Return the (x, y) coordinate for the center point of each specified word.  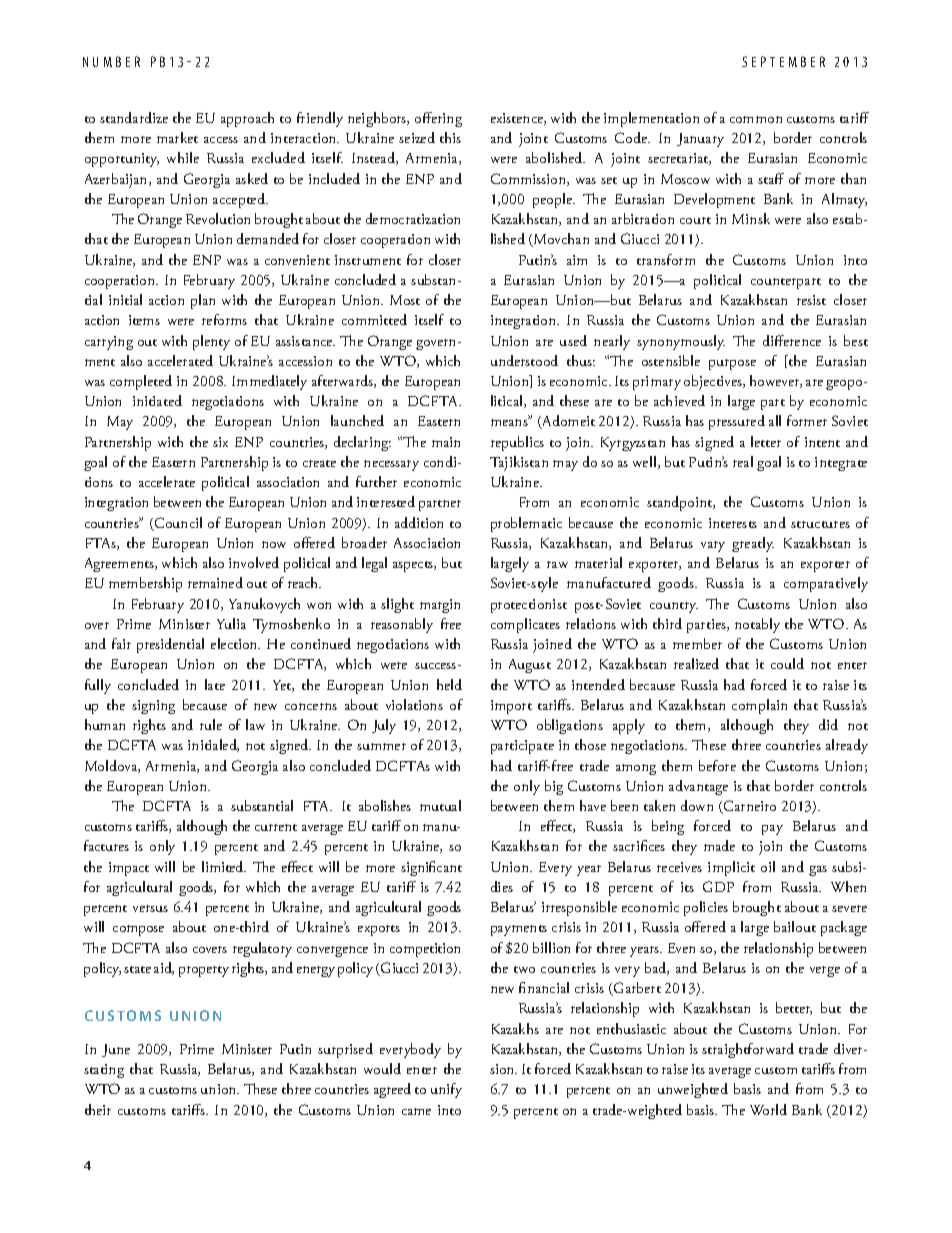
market (177, 137)
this (450, 137)
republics (517, 443)
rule (211, 724)
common (756, 119)
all (775, 420)
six (220, 442)
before (717, 765)
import (511, 707)
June (116, 1050)
